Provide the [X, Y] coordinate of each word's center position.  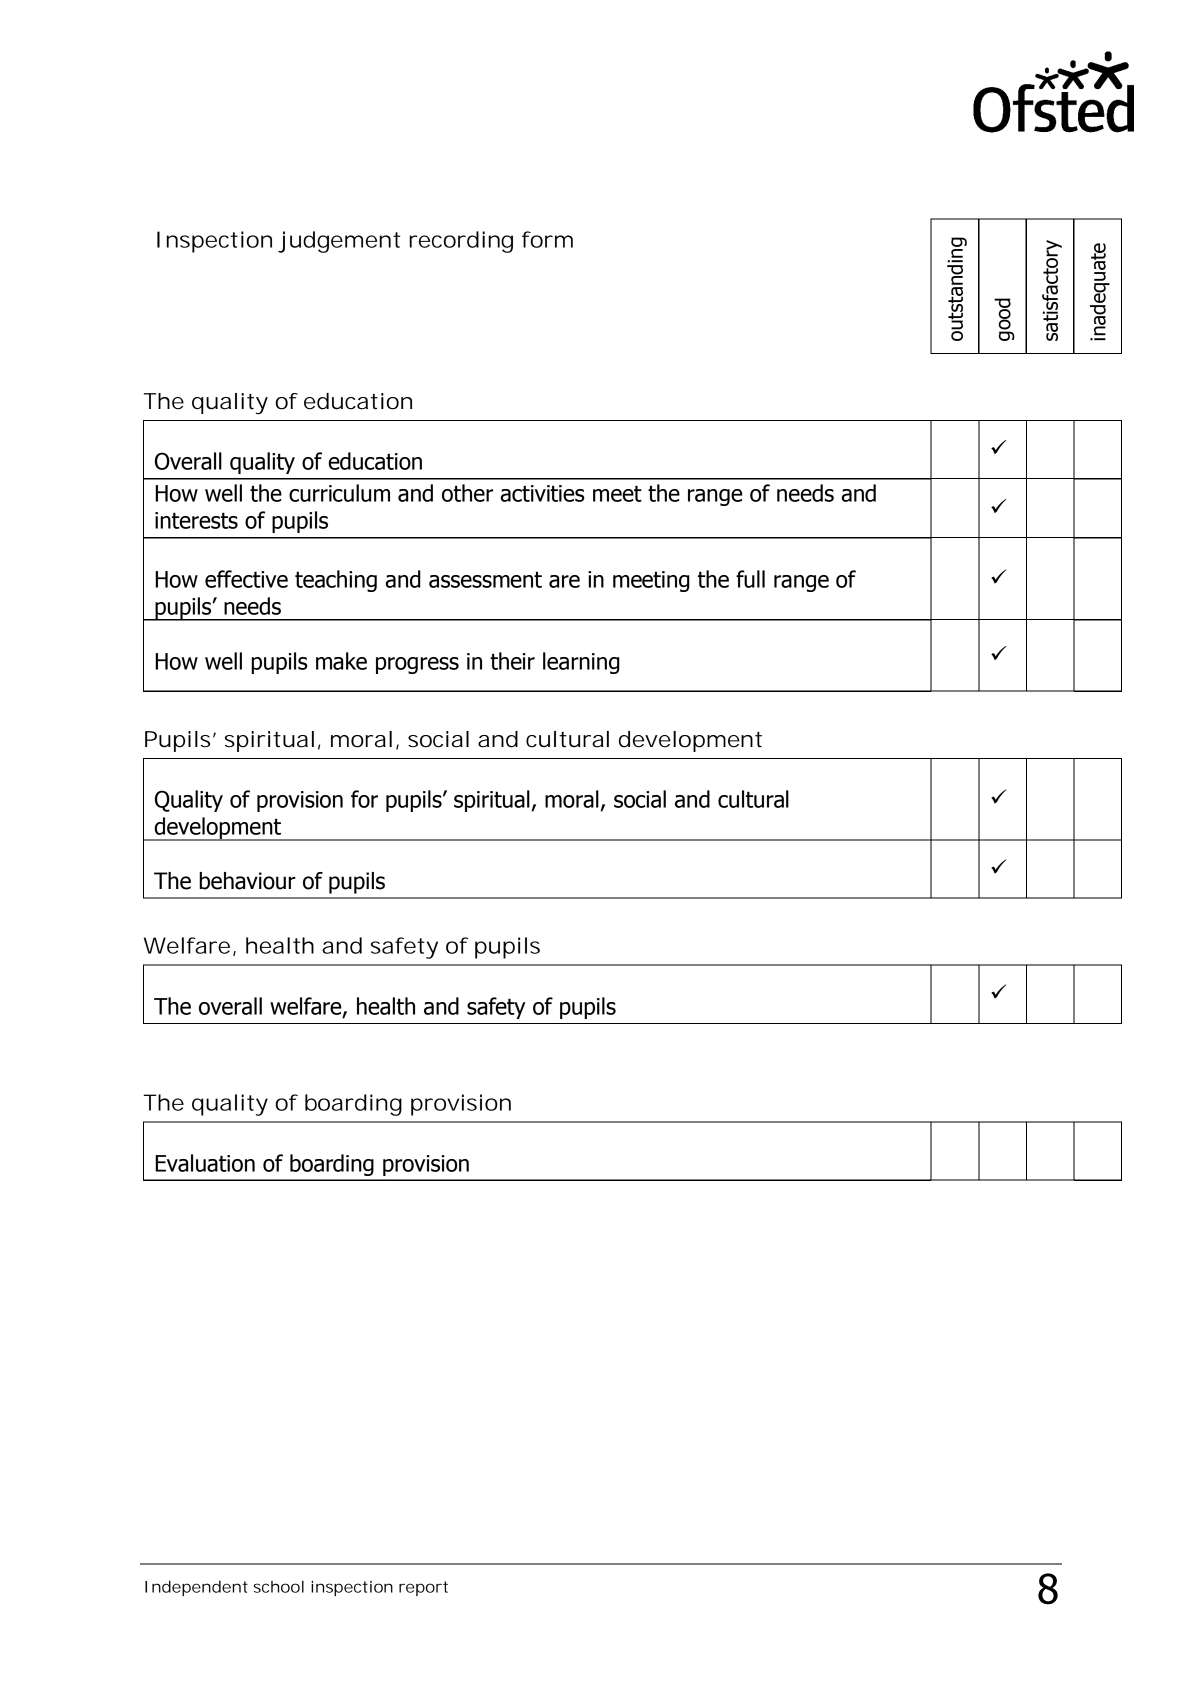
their [512, 661]
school [278, 1587]
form [547, 239]
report [423, 1588]
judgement [339, 242]
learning [581, 663]
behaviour [247, 881]
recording [461, 242]
